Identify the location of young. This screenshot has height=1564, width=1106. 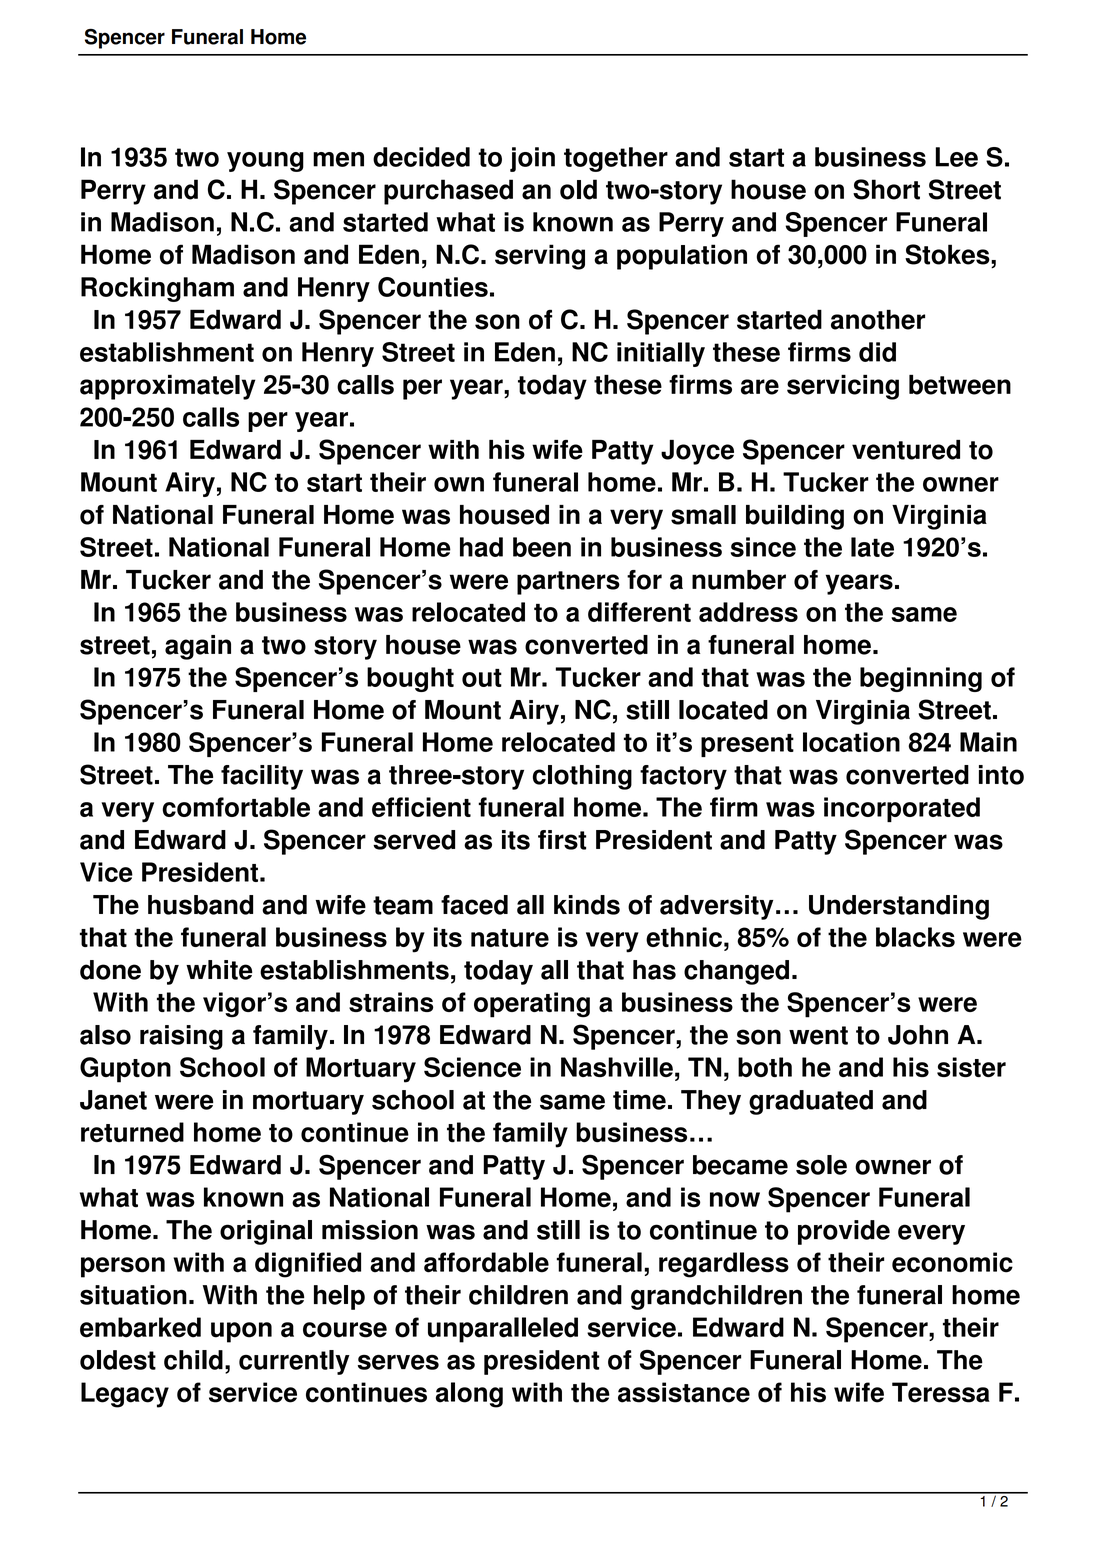
(265, 162).
